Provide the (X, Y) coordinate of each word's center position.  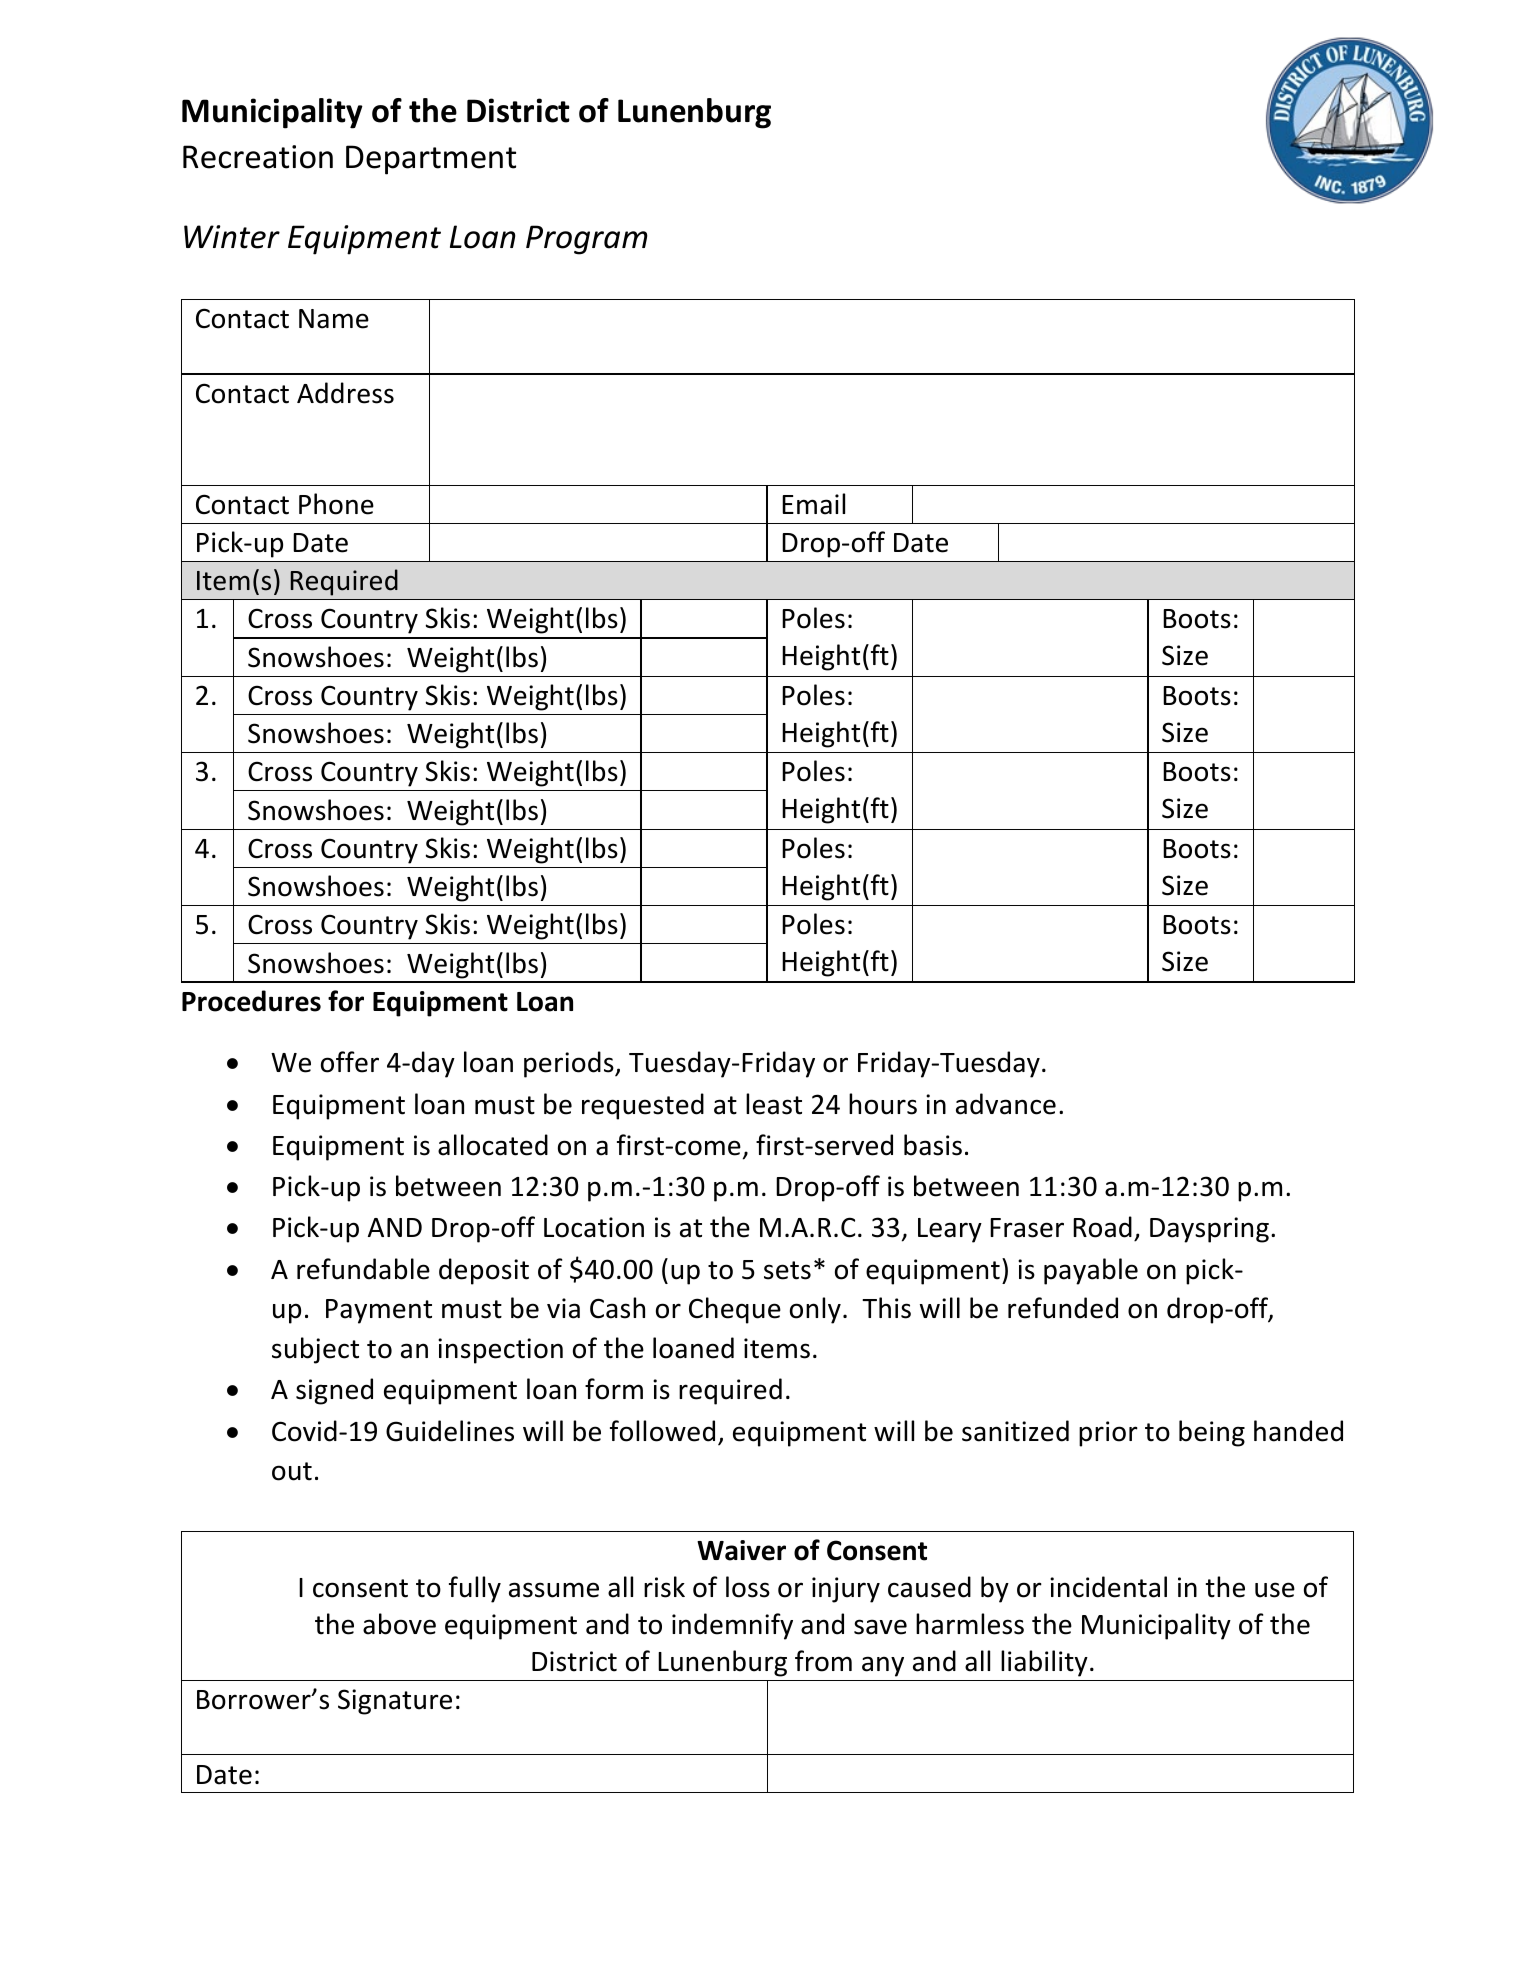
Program (587, 240)
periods (570, 1064)
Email (813, 504)
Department (431, 160)
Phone (336, 504)
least (774, 1104)
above (399, 1624)
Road (1102, 1227)
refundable (363, 1269)
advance (1006, 1104)
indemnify (732, 1626)
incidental (1108, 1587)
